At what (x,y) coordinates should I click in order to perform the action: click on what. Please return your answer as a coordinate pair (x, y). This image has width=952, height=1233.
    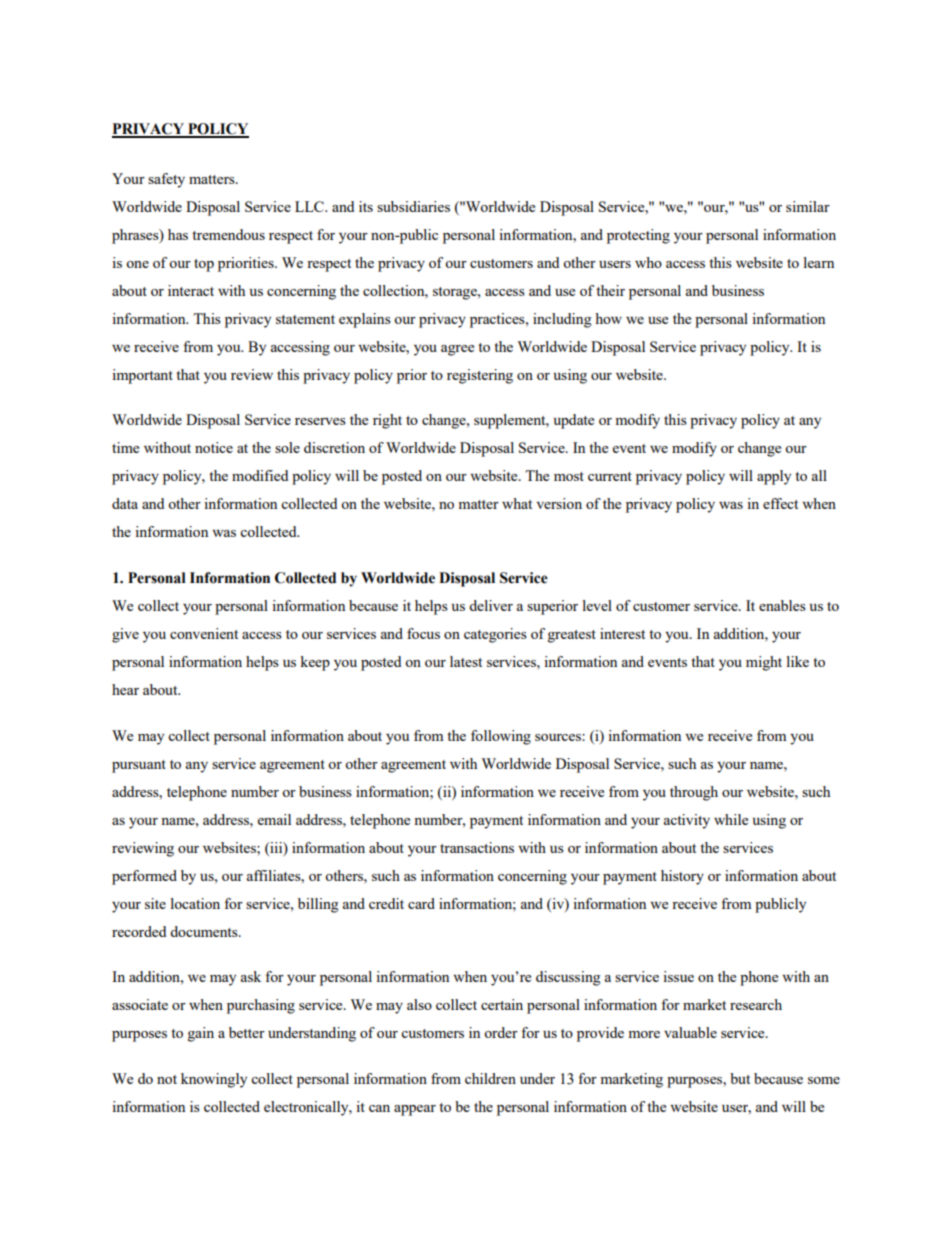
    Looking at the image, I should click on (517, 503).
